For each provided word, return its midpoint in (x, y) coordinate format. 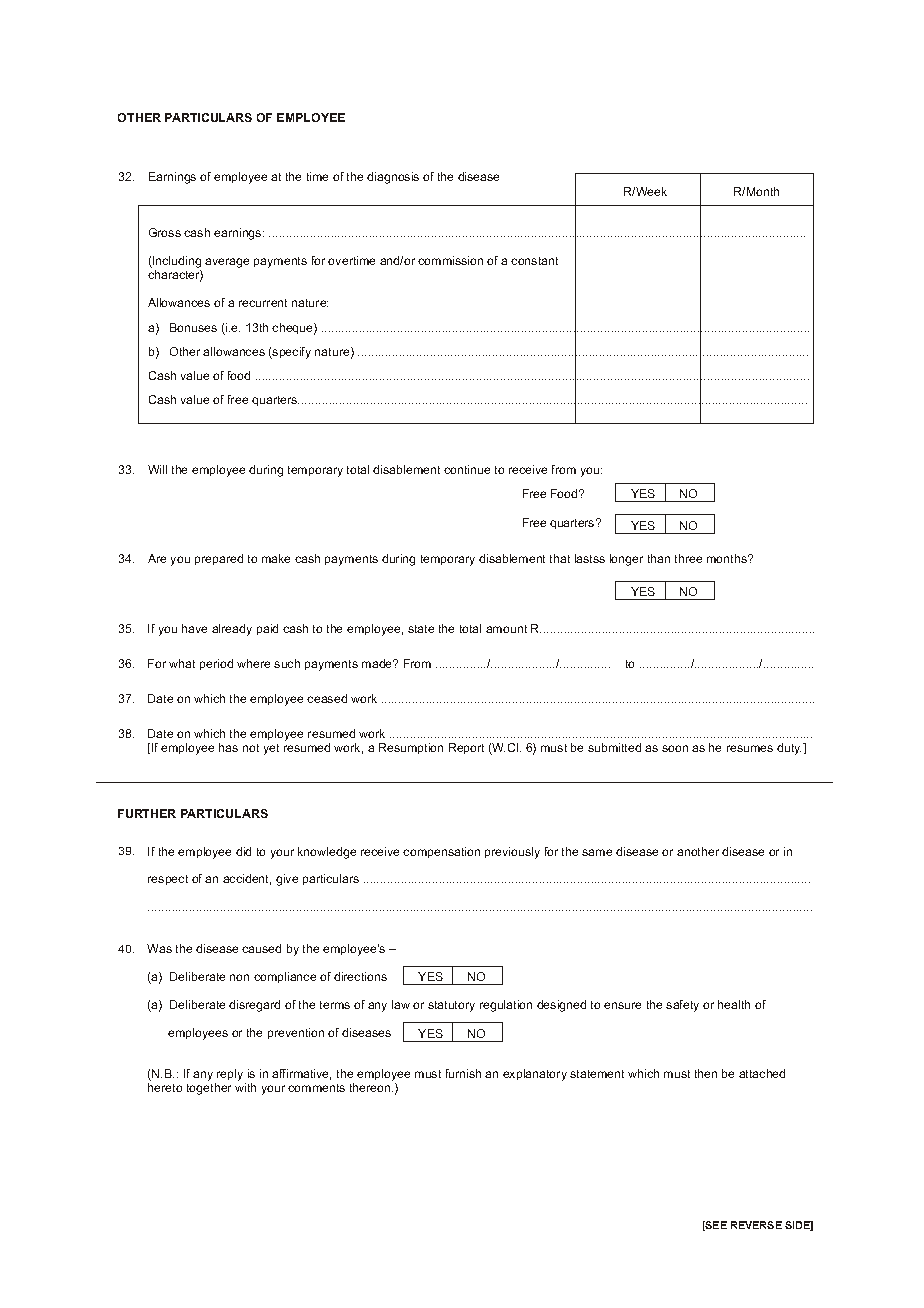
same (597, 852)
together (209, 1089)
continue (467, 469)
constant (534, 261)
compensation (441, 852)
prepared (219, 559)
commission (450, 260)
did (243, 851)
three (688, 558)
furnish (463, 1073)
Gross (165, 232)
